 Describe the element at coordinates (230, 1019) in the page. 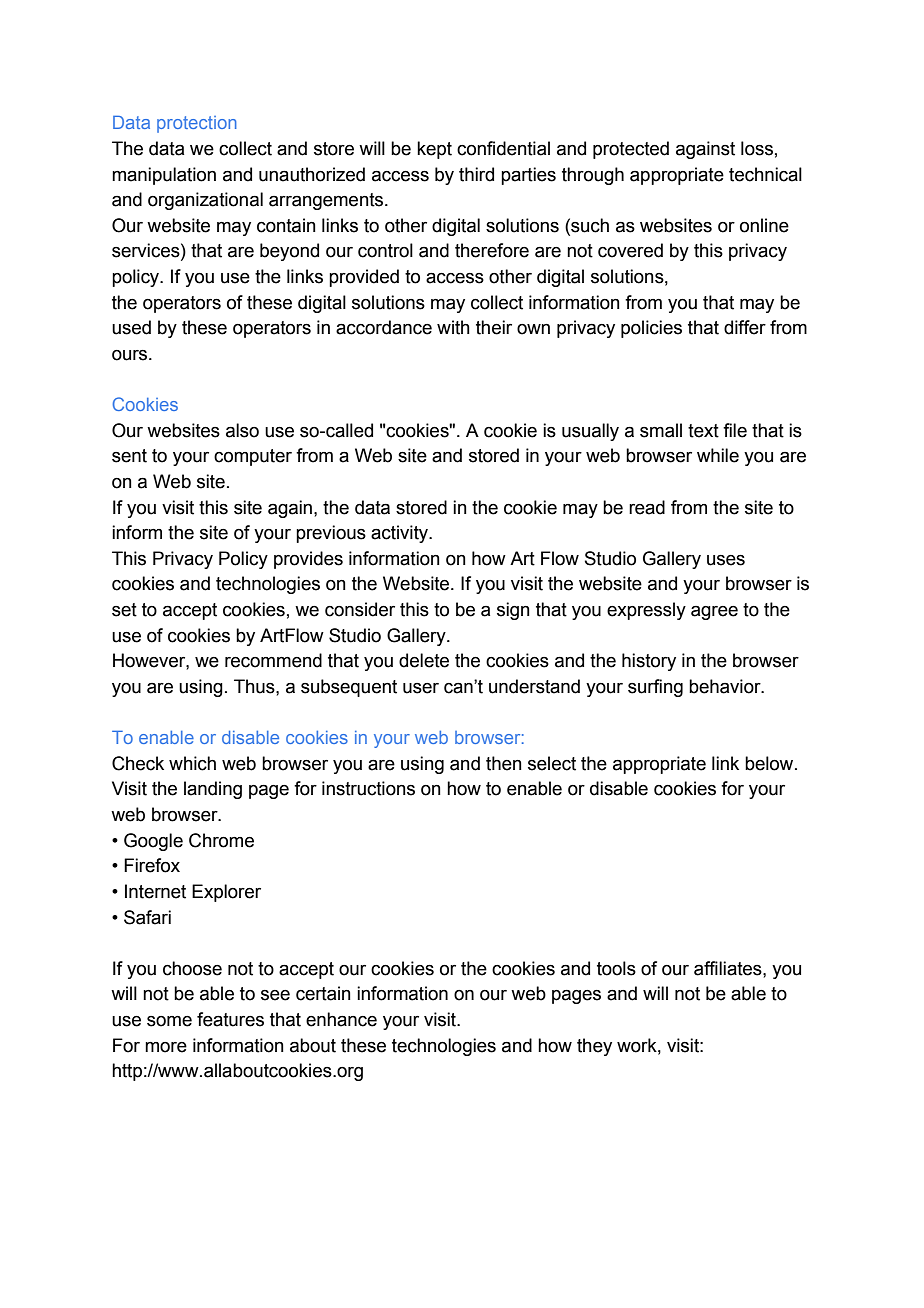

I see `features` at that location.
